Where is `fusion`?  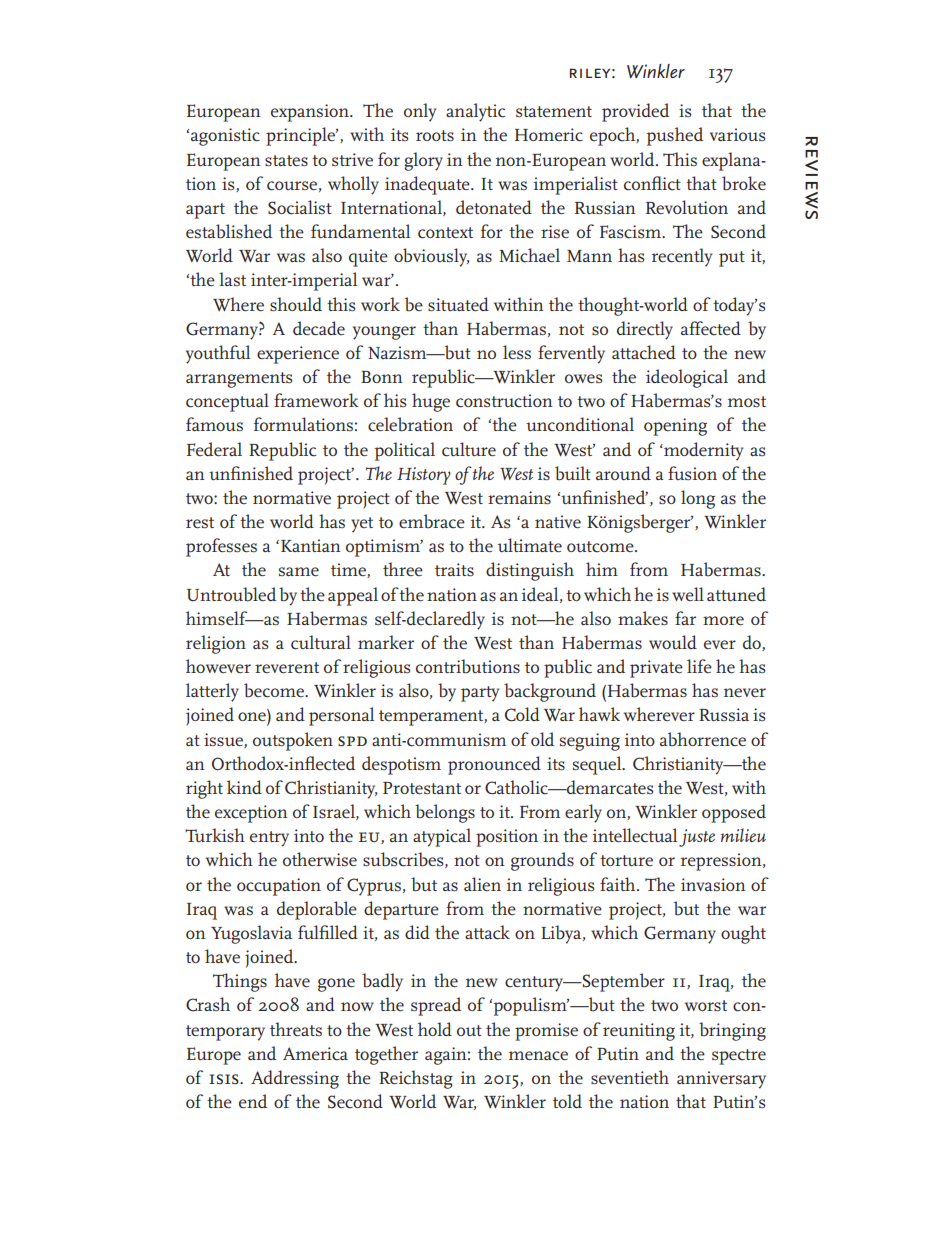 fusion is located at coordinates (692, 473).
